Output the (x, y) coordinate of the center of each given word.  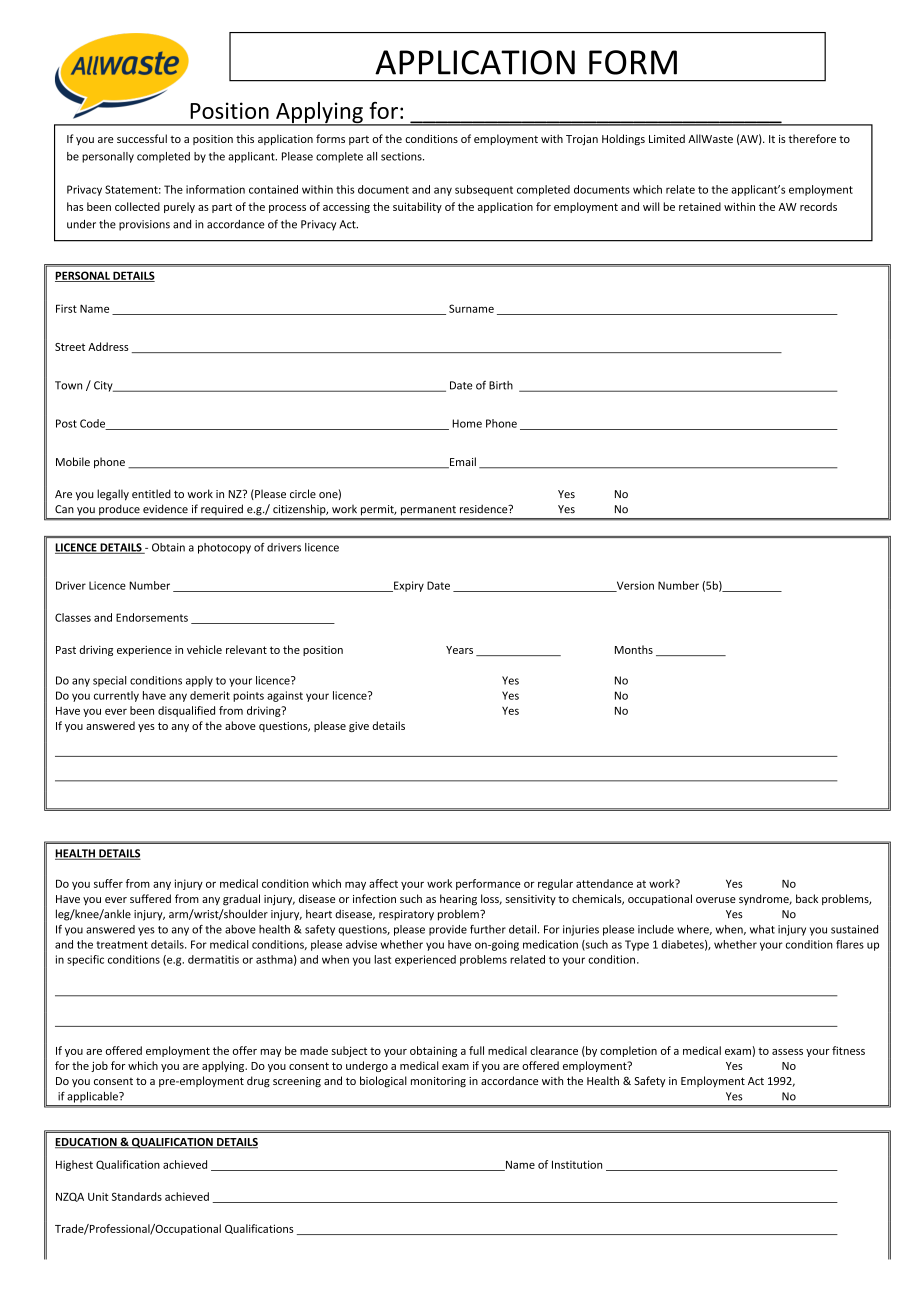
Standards (137, 1196)
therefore (812, 138)
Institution (577, 1164)
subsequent (484, 190)
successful (142, 138)
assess (787, 1052)
